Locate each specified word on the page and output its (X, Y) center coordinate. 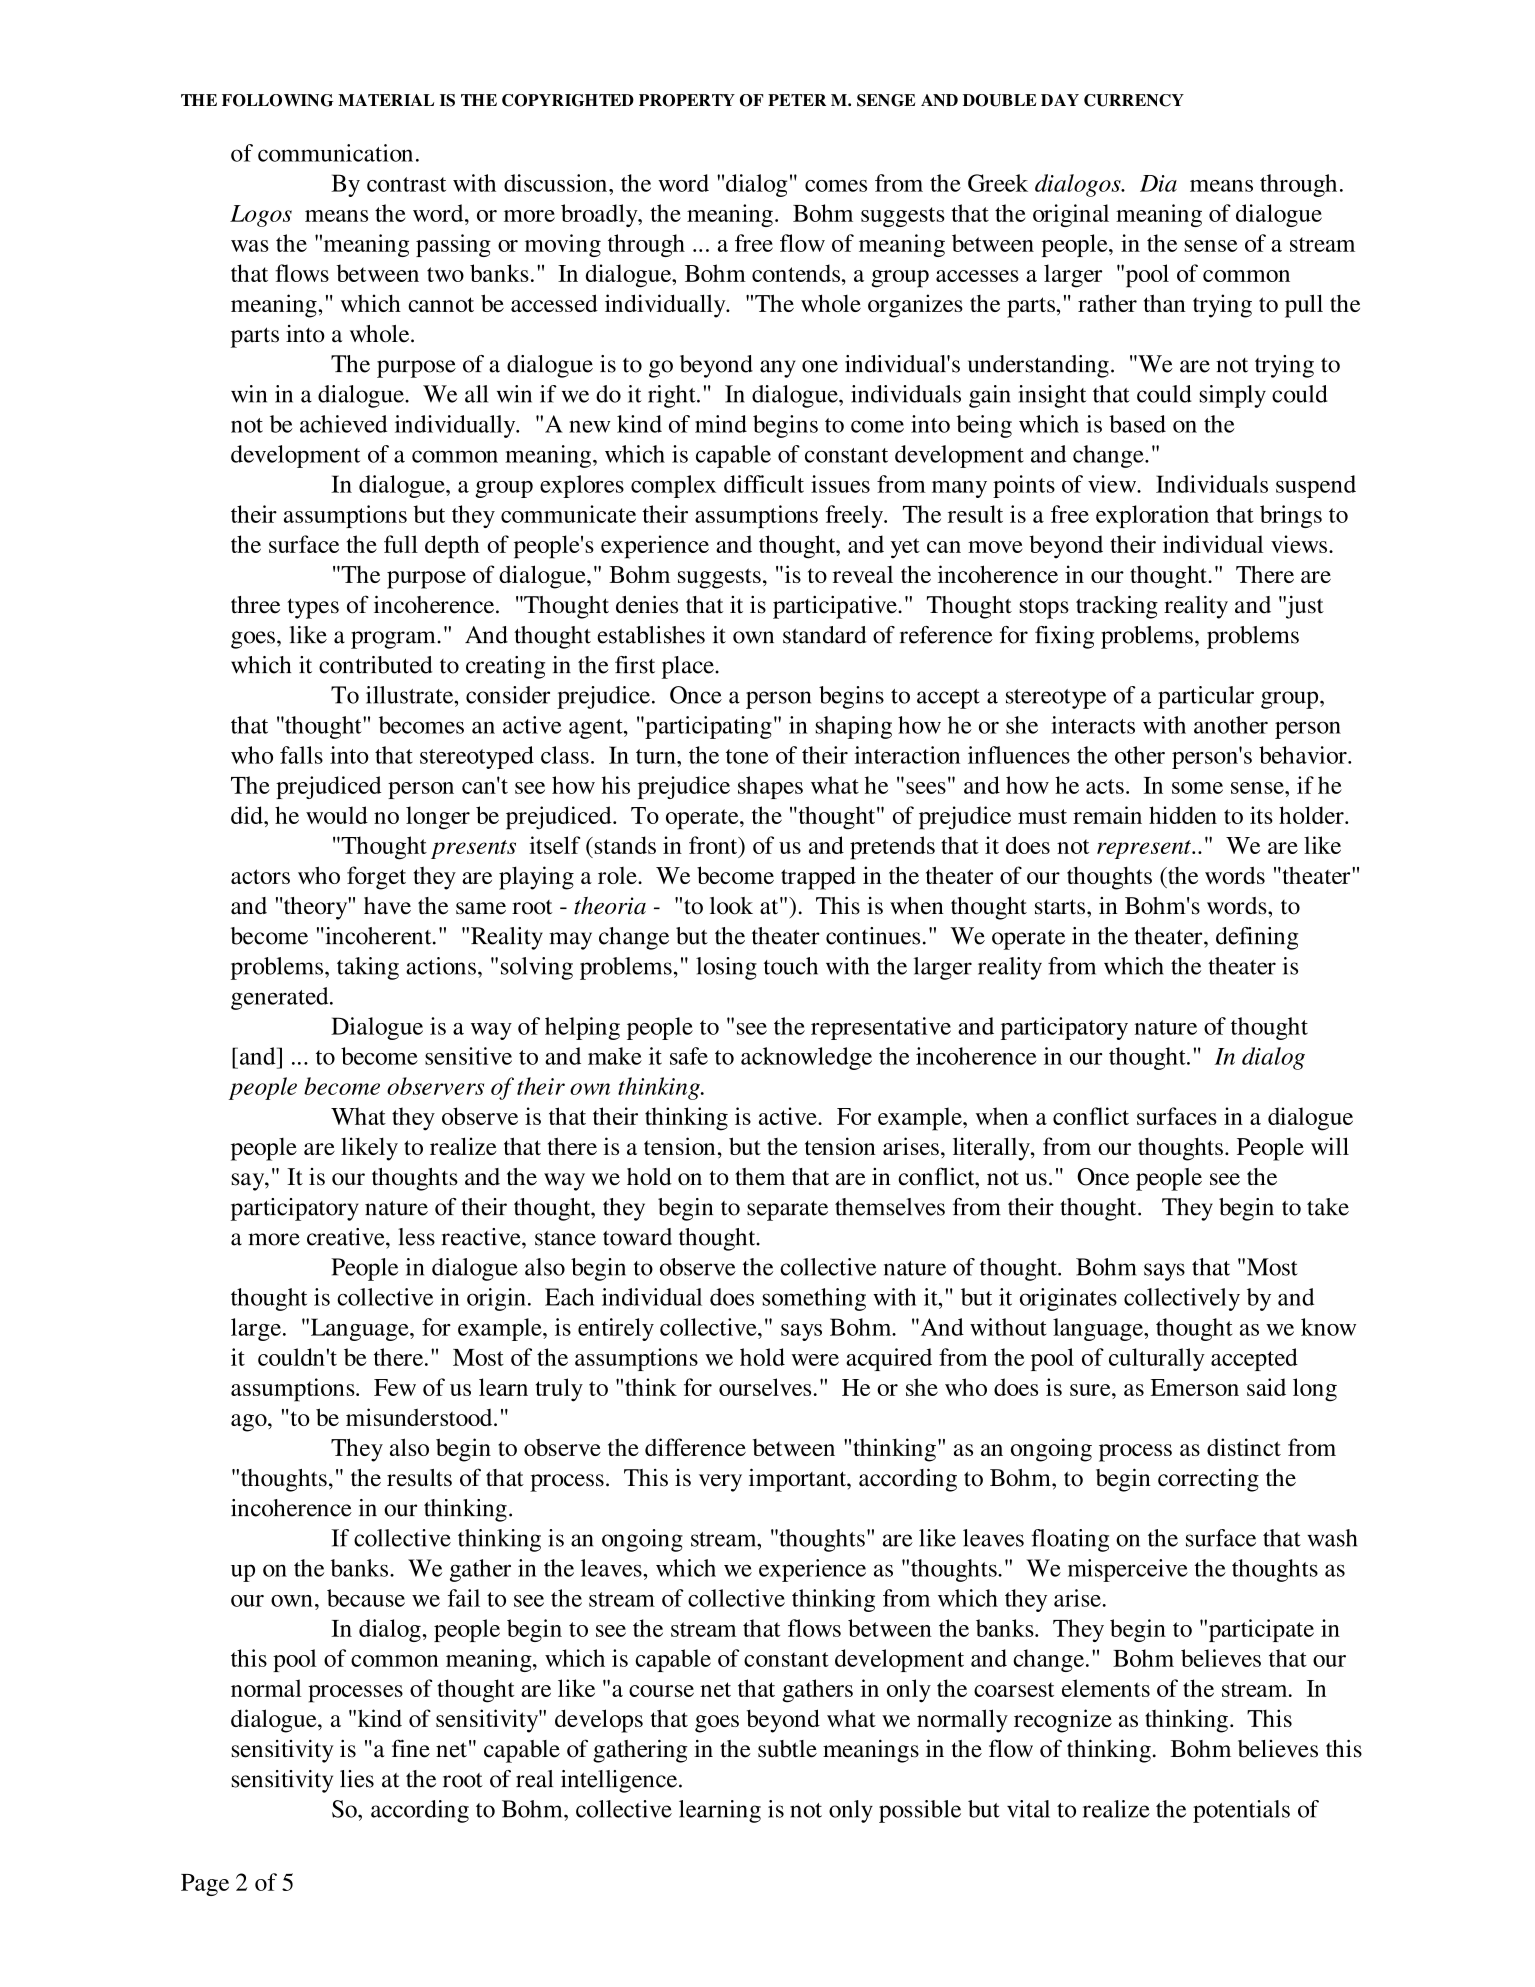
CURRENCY (1134, 100)
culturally (1157, 1359)
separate (787, 1211)
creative (347, 1237)
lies (357, 1779)
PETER (797, 100)
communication (335, 153)
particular (1206, 697)
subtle (787, 1749)
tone (747, 756)
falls (301, 755)
